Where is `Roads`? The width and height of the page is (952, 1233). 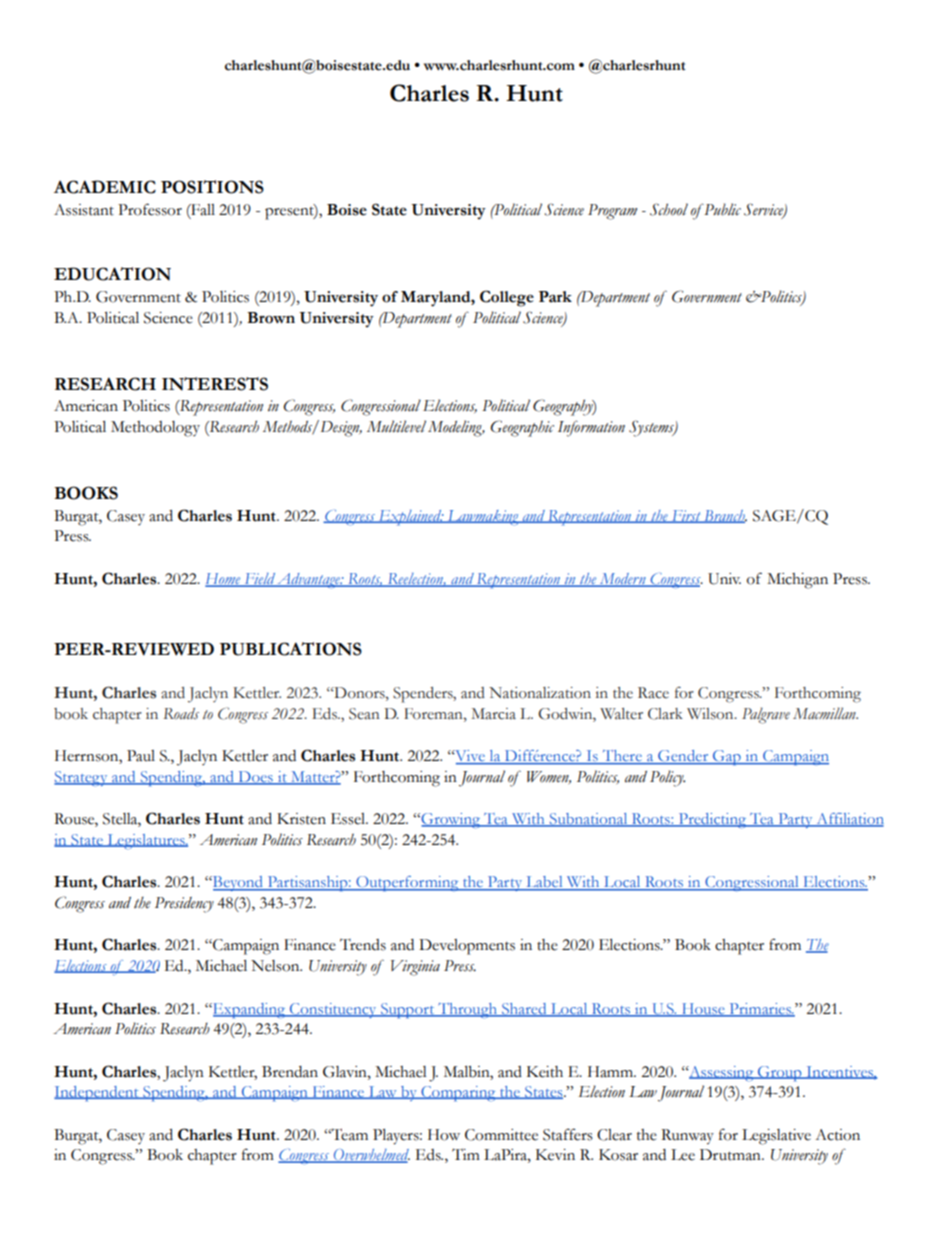 Roads is located at coordinates (181, 714).
